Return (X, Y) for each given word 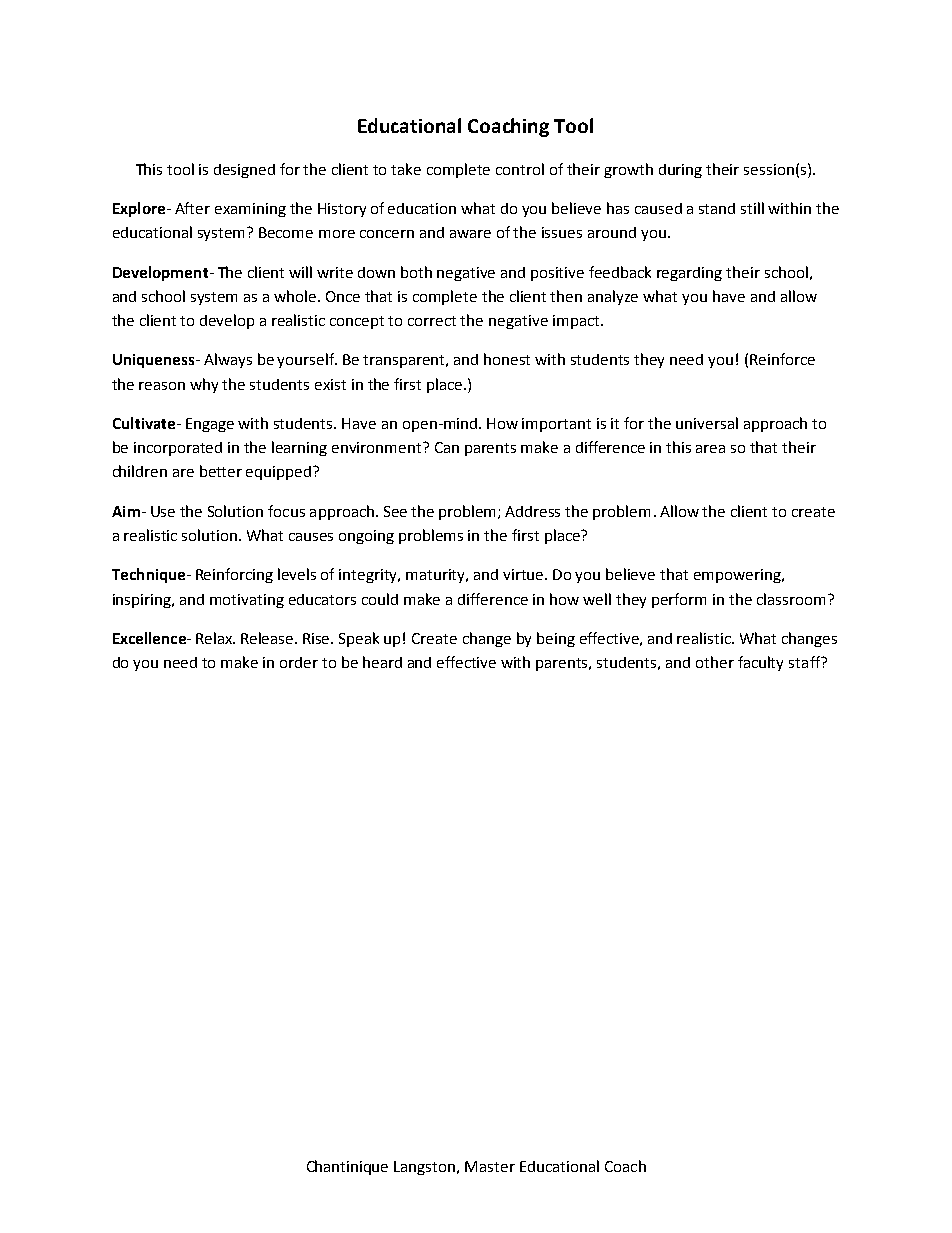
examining (250, 210)
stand (717, 208)
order (299, 662)
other (715, 662)
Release (268, 638)
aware (470, 234)
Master (490, 1166)
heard (382, 662)
